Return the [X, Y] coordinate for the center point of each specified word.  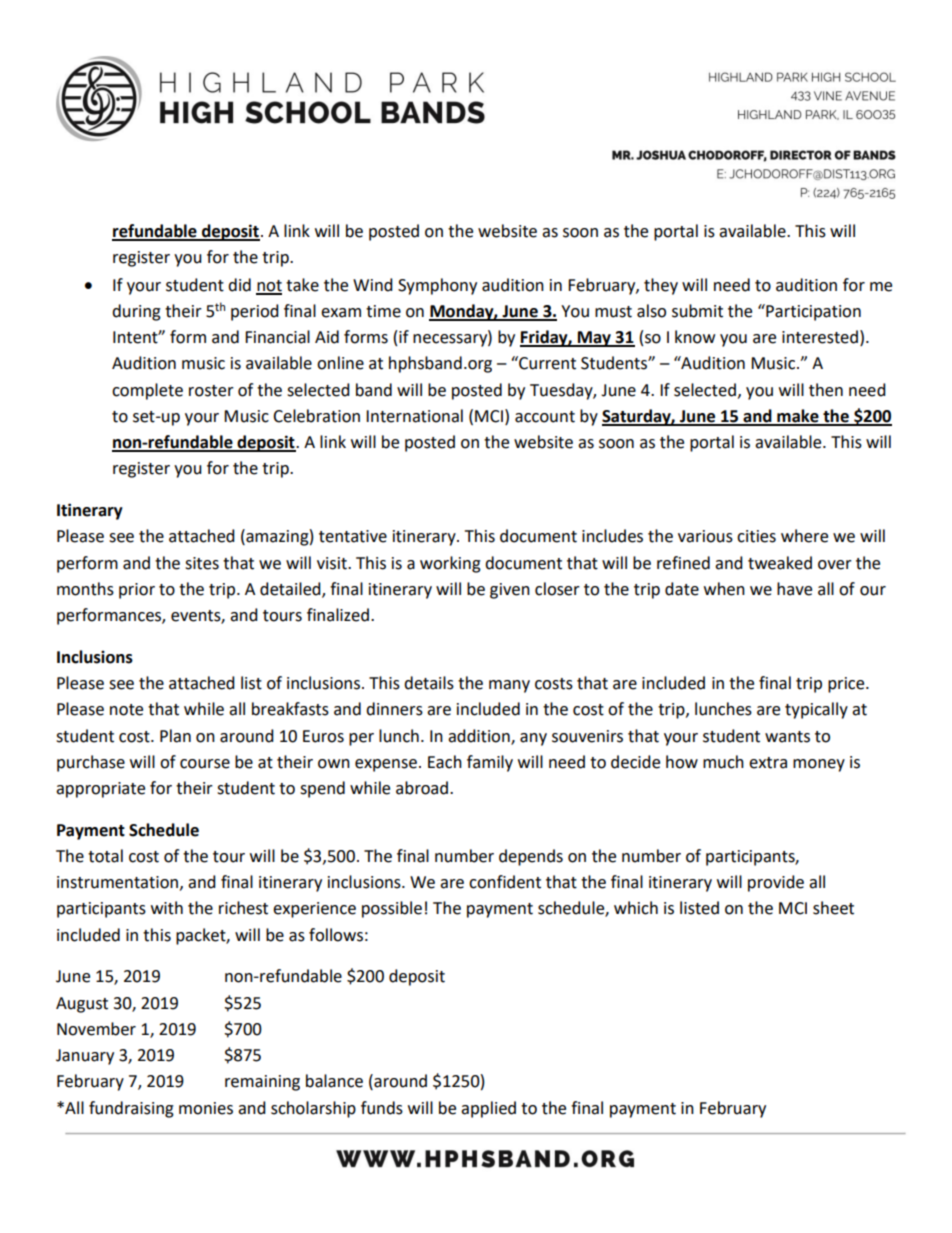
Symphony [437, 286]
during [136, 312]
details [429, 683]
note [126, 710]
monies [206, 1108]
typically [816, 710]
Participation [812, 312]
